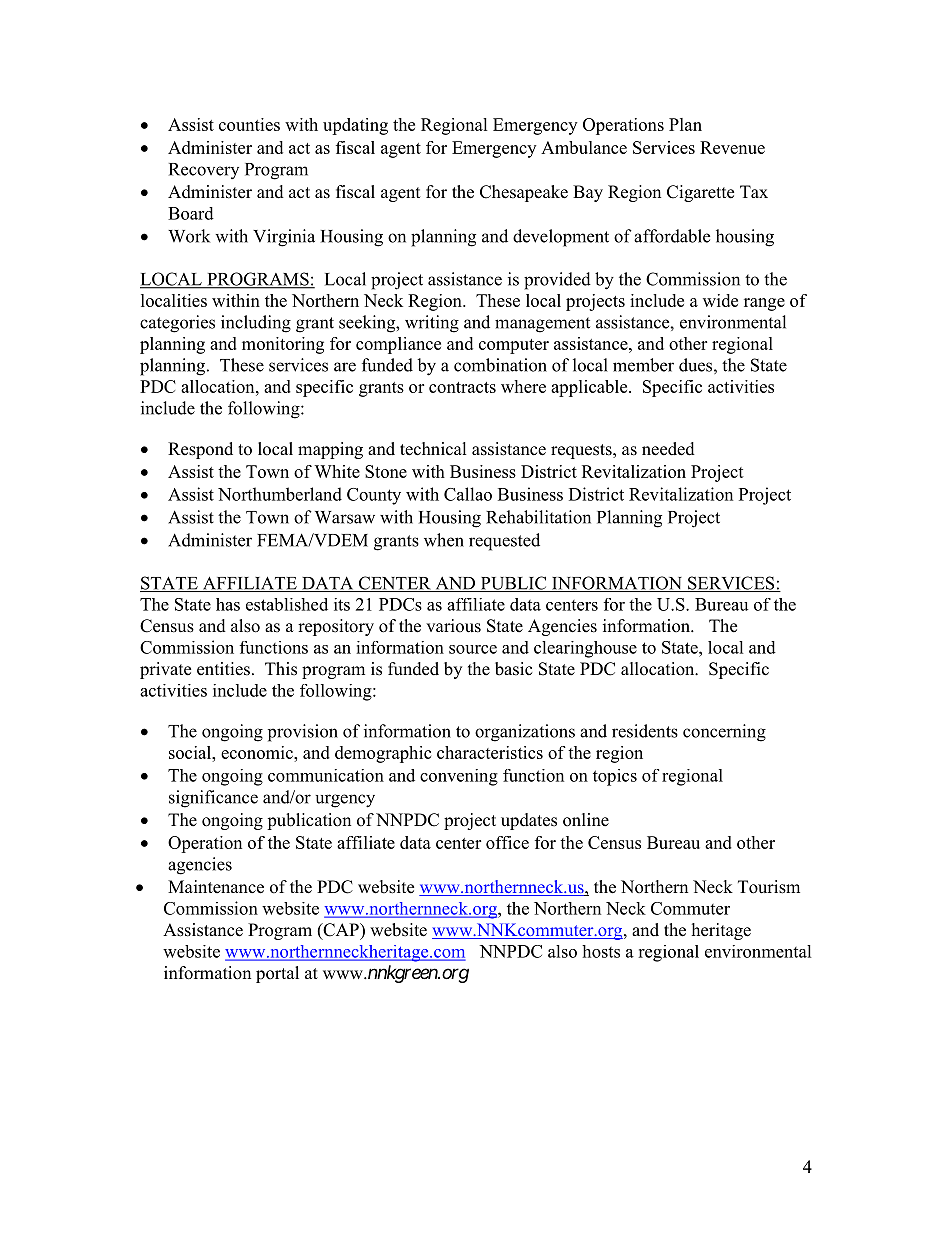 Image resolution: width=952 pixels, height=1233 pixels. I want to click on portal, so click(277, 974).
